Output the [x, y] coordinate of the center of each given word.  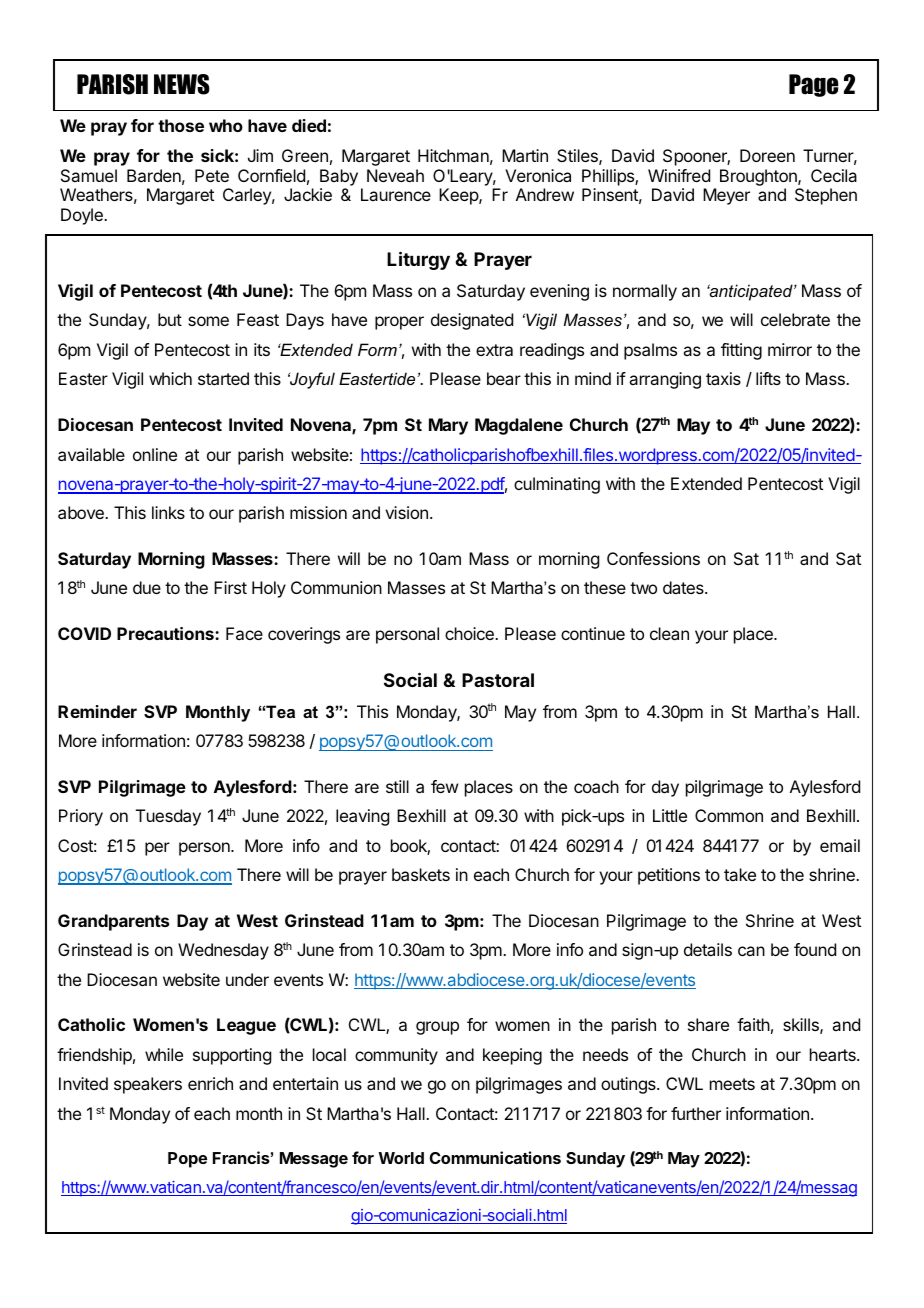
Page [813, 85]
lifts [768, 378]
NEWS [182, 84]
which [170, 378]
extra [494, 350]
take [740, 874]
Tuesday [168, 817]
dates [684, 587]
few [444, 786]
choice [470, 633]
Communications [495, 1157]
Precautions [166, 633]
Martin [525, 155]
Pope [187, 1160]
